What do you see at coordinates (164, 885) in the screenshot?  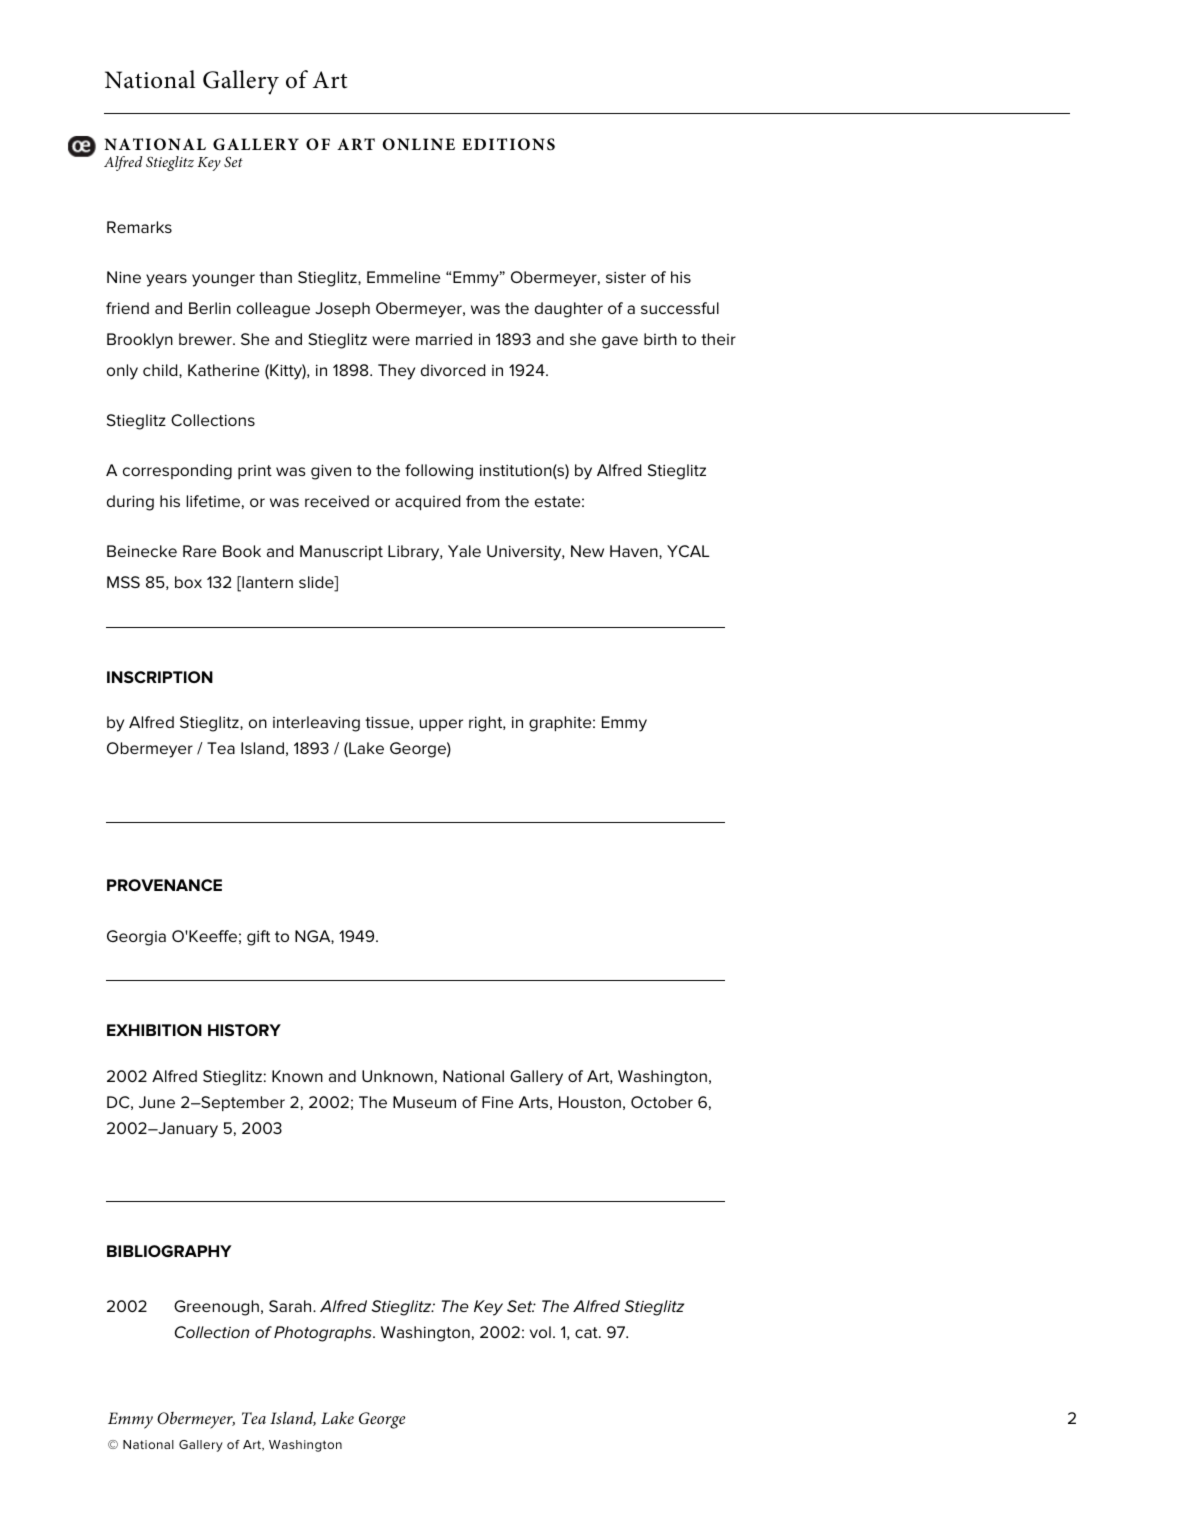 I see `PROVENANCE` at bounding box center [164, 885].
